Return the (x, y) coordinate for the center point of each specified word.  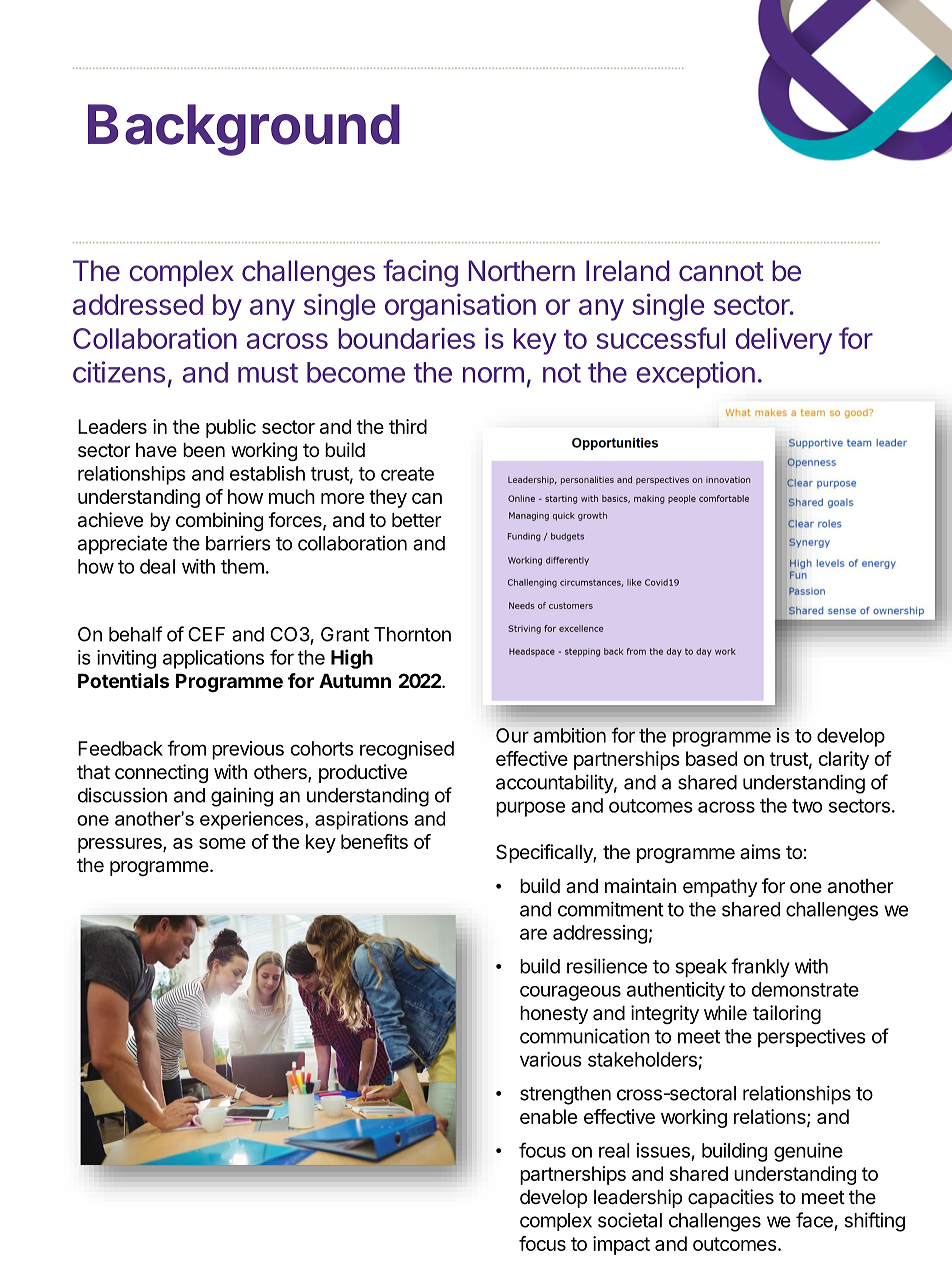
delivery (784, 341)
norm (493, 375)
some (222, 843)
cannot (721, 272)
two (807, 806)
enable (548, 1116)
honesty (554, 1015)
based (711, 758)
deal (157, 566)
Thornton (412, 634)
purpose (530, 809)
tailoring (787, 1014)
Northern (522, 271)
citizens (119, 372)
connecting (161, 773)
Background (244, 130)
